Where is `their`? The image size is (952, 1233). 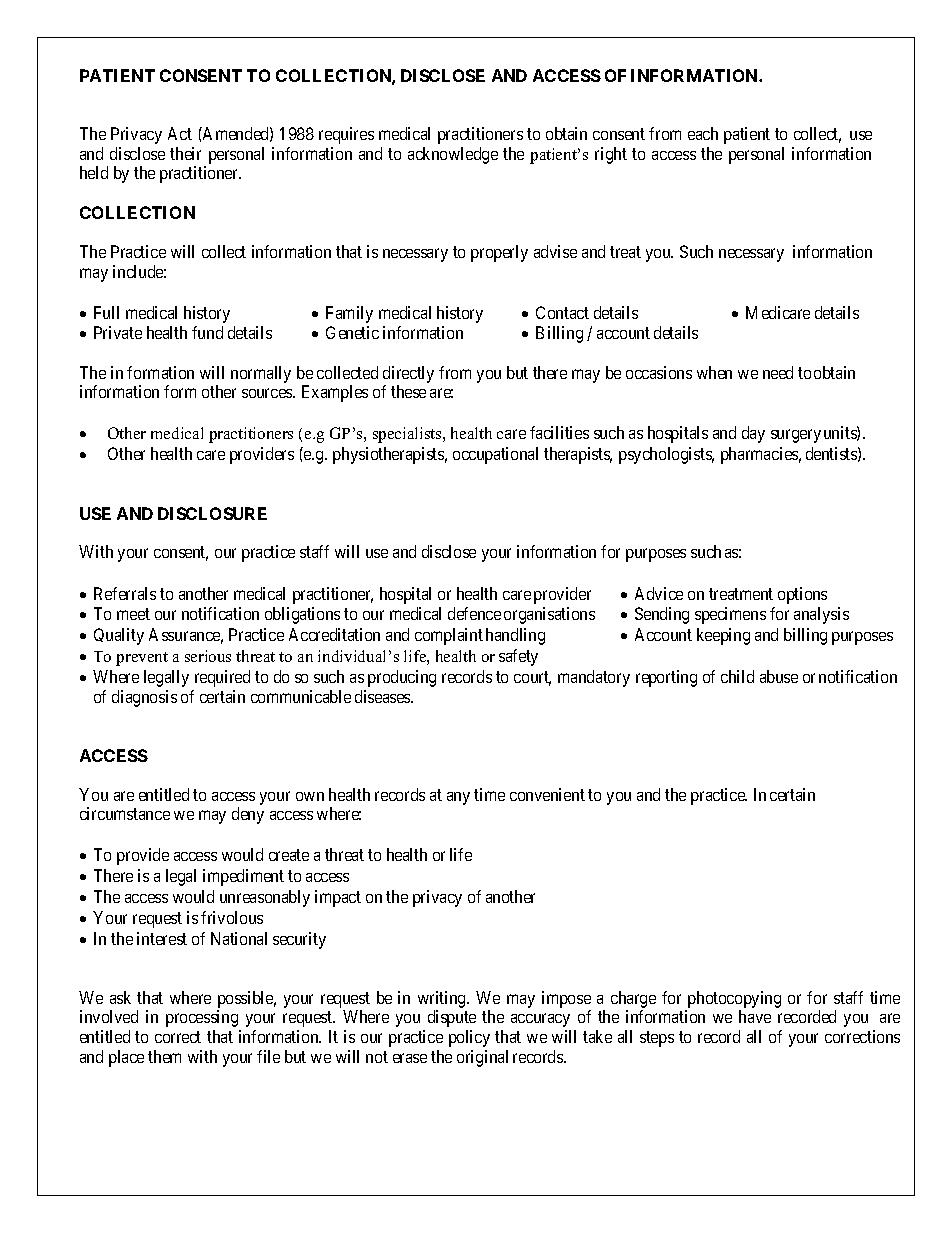
their is located at coordinates (185, 153).
